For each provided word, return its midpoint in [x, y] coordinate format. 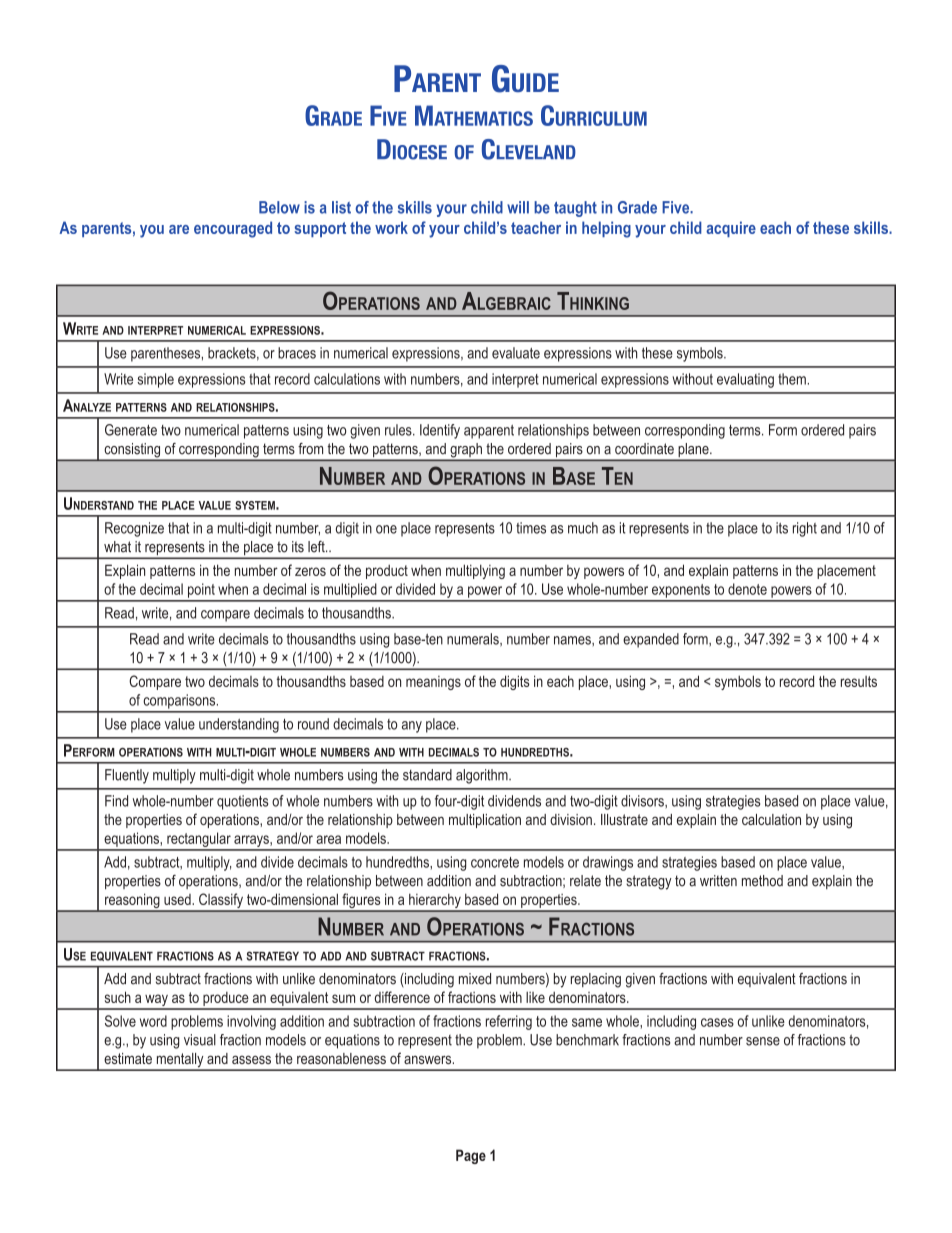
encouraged [233, 229]
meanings [433, 683]
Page [471, 1156]
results [859, 681]
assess [251, 1059]
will [518, 207]
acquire [731, 229]
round [313, 724]
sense [763, 1041]
